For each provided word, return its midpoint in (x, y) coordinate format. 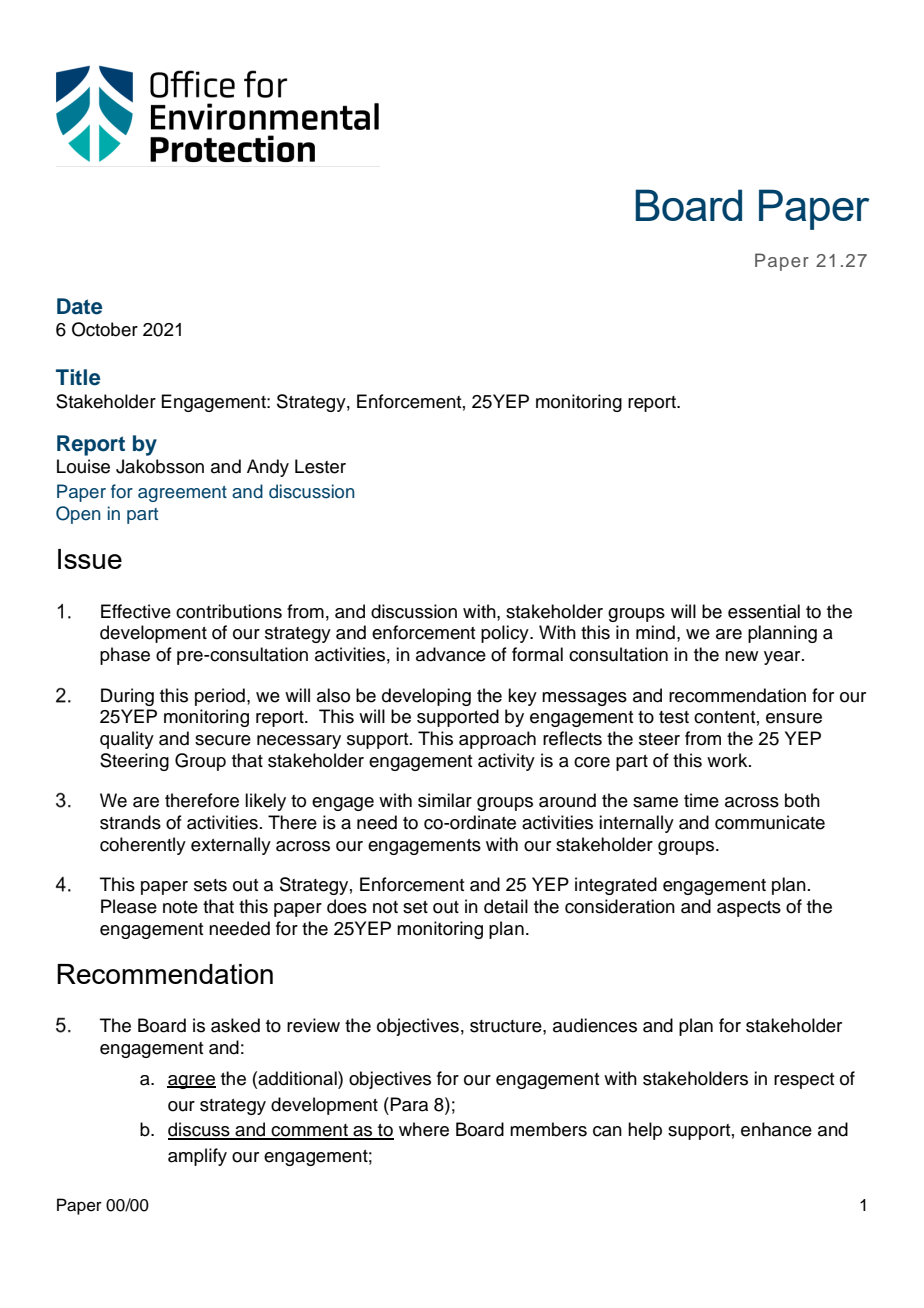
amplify (197, 1157)
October (105, 329)
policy (506, 634)
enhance (776, 1129)
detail (506, 906)
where (424, 1129)
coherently (143, 846)
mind (655, 632)
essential (764, 611)
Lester (320, 466)
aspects (749, 909)
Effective (136, 611)
